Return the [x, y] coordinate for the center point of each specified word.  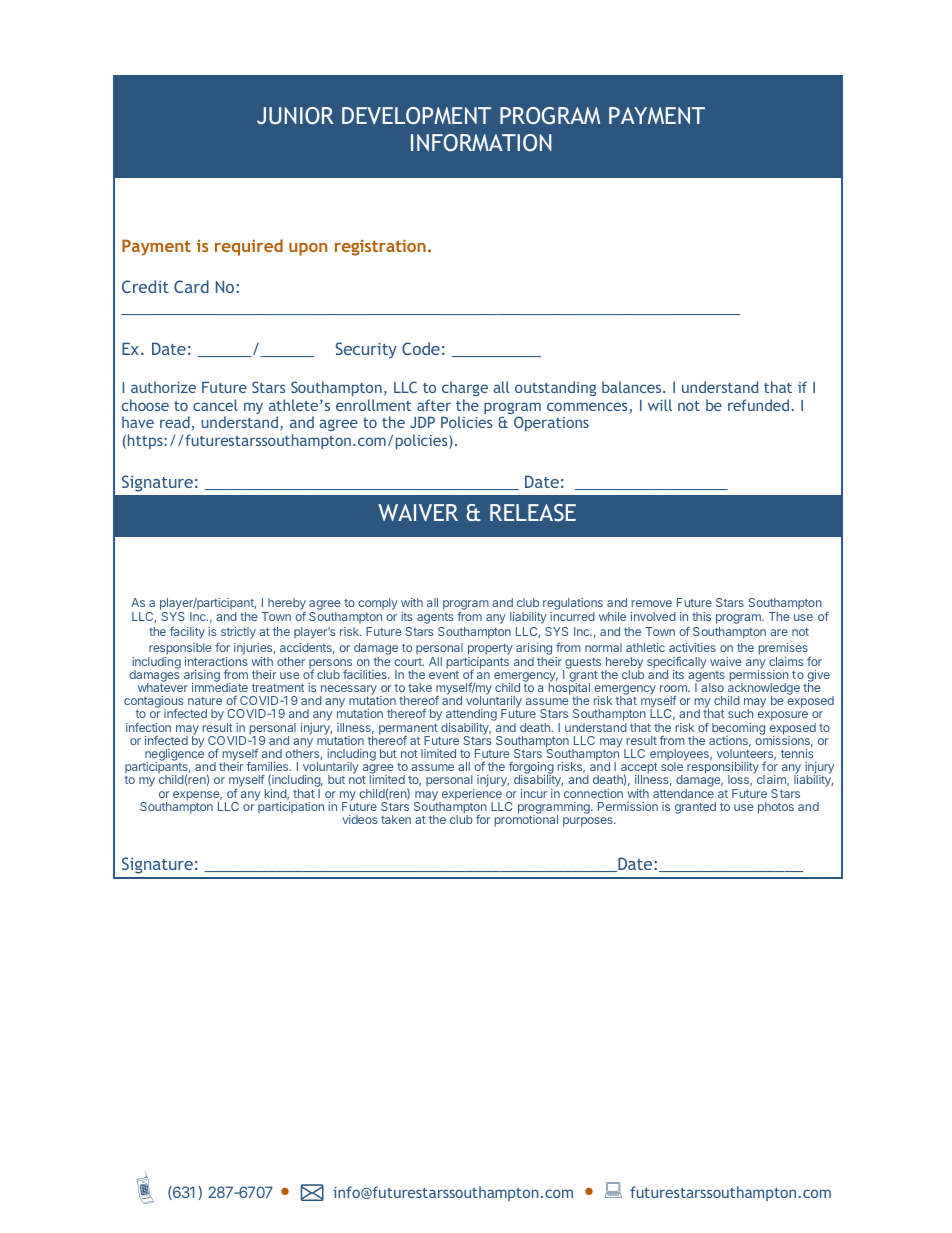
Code [421, 348]
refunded [758, 405]
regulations [573, 605]
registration [380, 247]
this [701, 616]
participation [291, 807]
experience [470, 796]
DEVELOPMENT [416, 115]
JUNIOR [295, 115]
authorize [163, 387]
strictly [238, 633]
